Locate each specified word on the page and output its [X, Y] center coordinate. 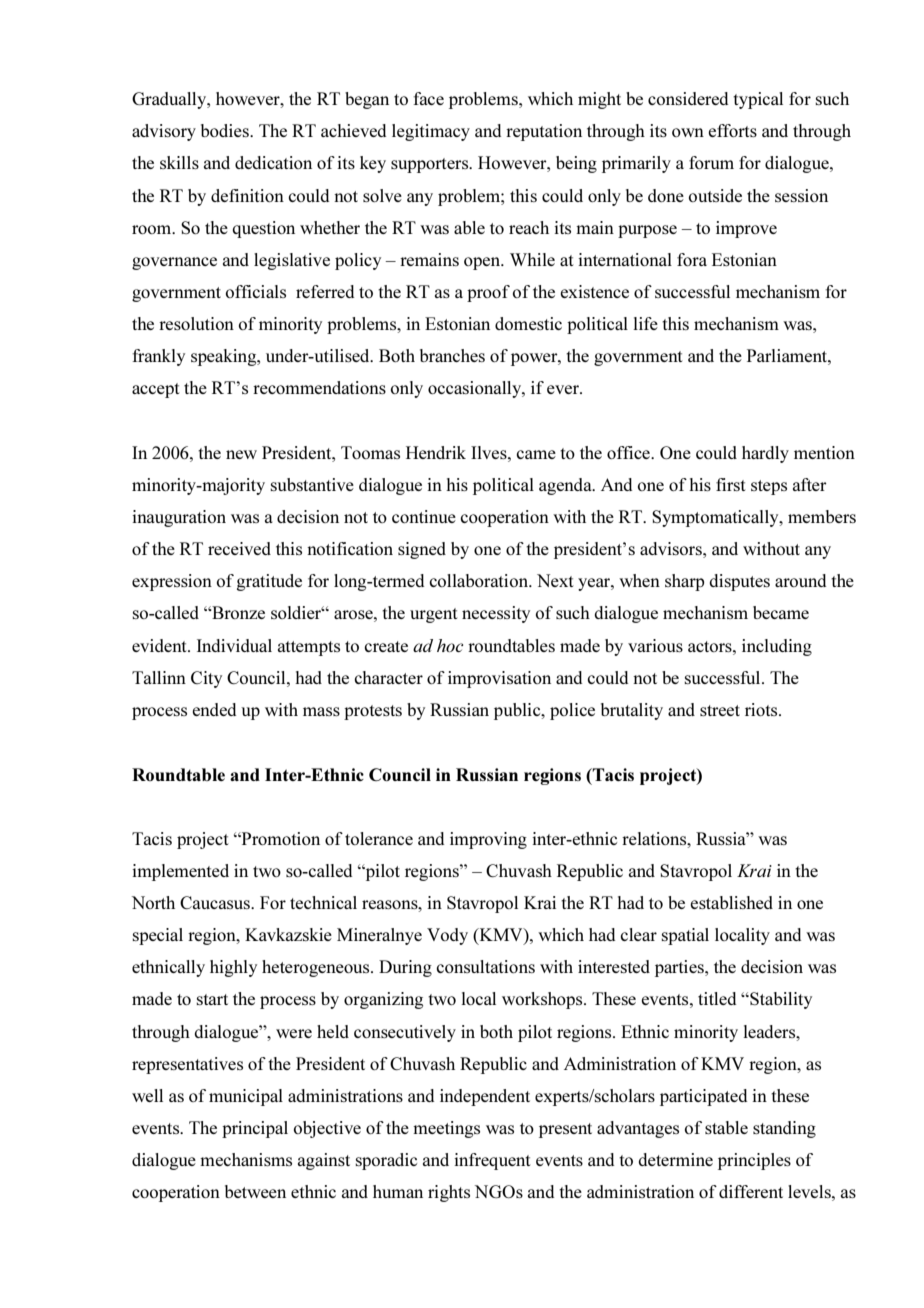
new [241, 454]
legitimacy [431, 132]
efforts [732, 130]
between [255, 1191]
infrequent [492, 1161]
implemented [180, 872]
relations [655, 838]
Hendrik [436, 452]
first [730, 484]
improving [488, 840]
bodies [226, 130]
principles [754, 1161]
